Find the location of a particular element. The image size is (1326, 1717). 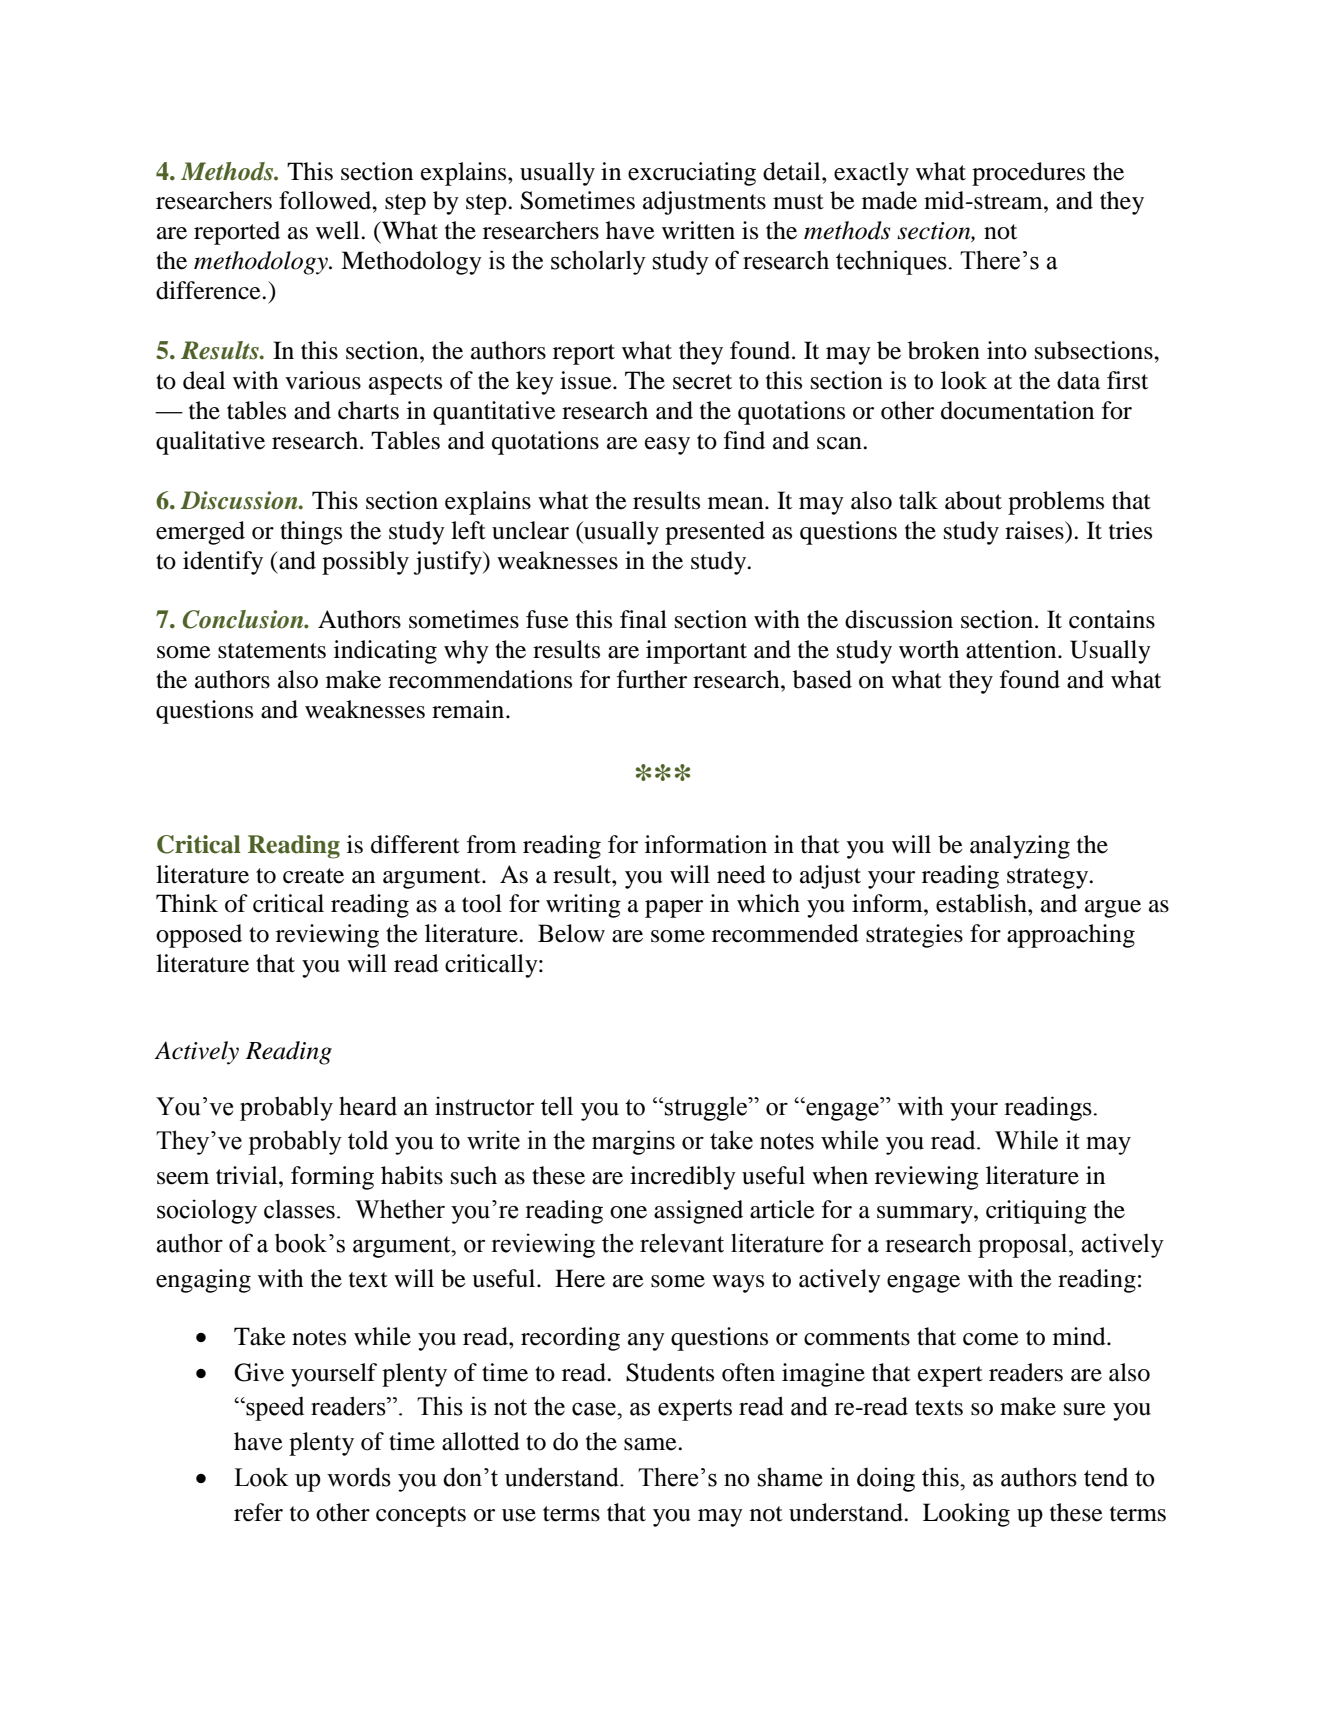

written is located at coordinates (698, 230).
